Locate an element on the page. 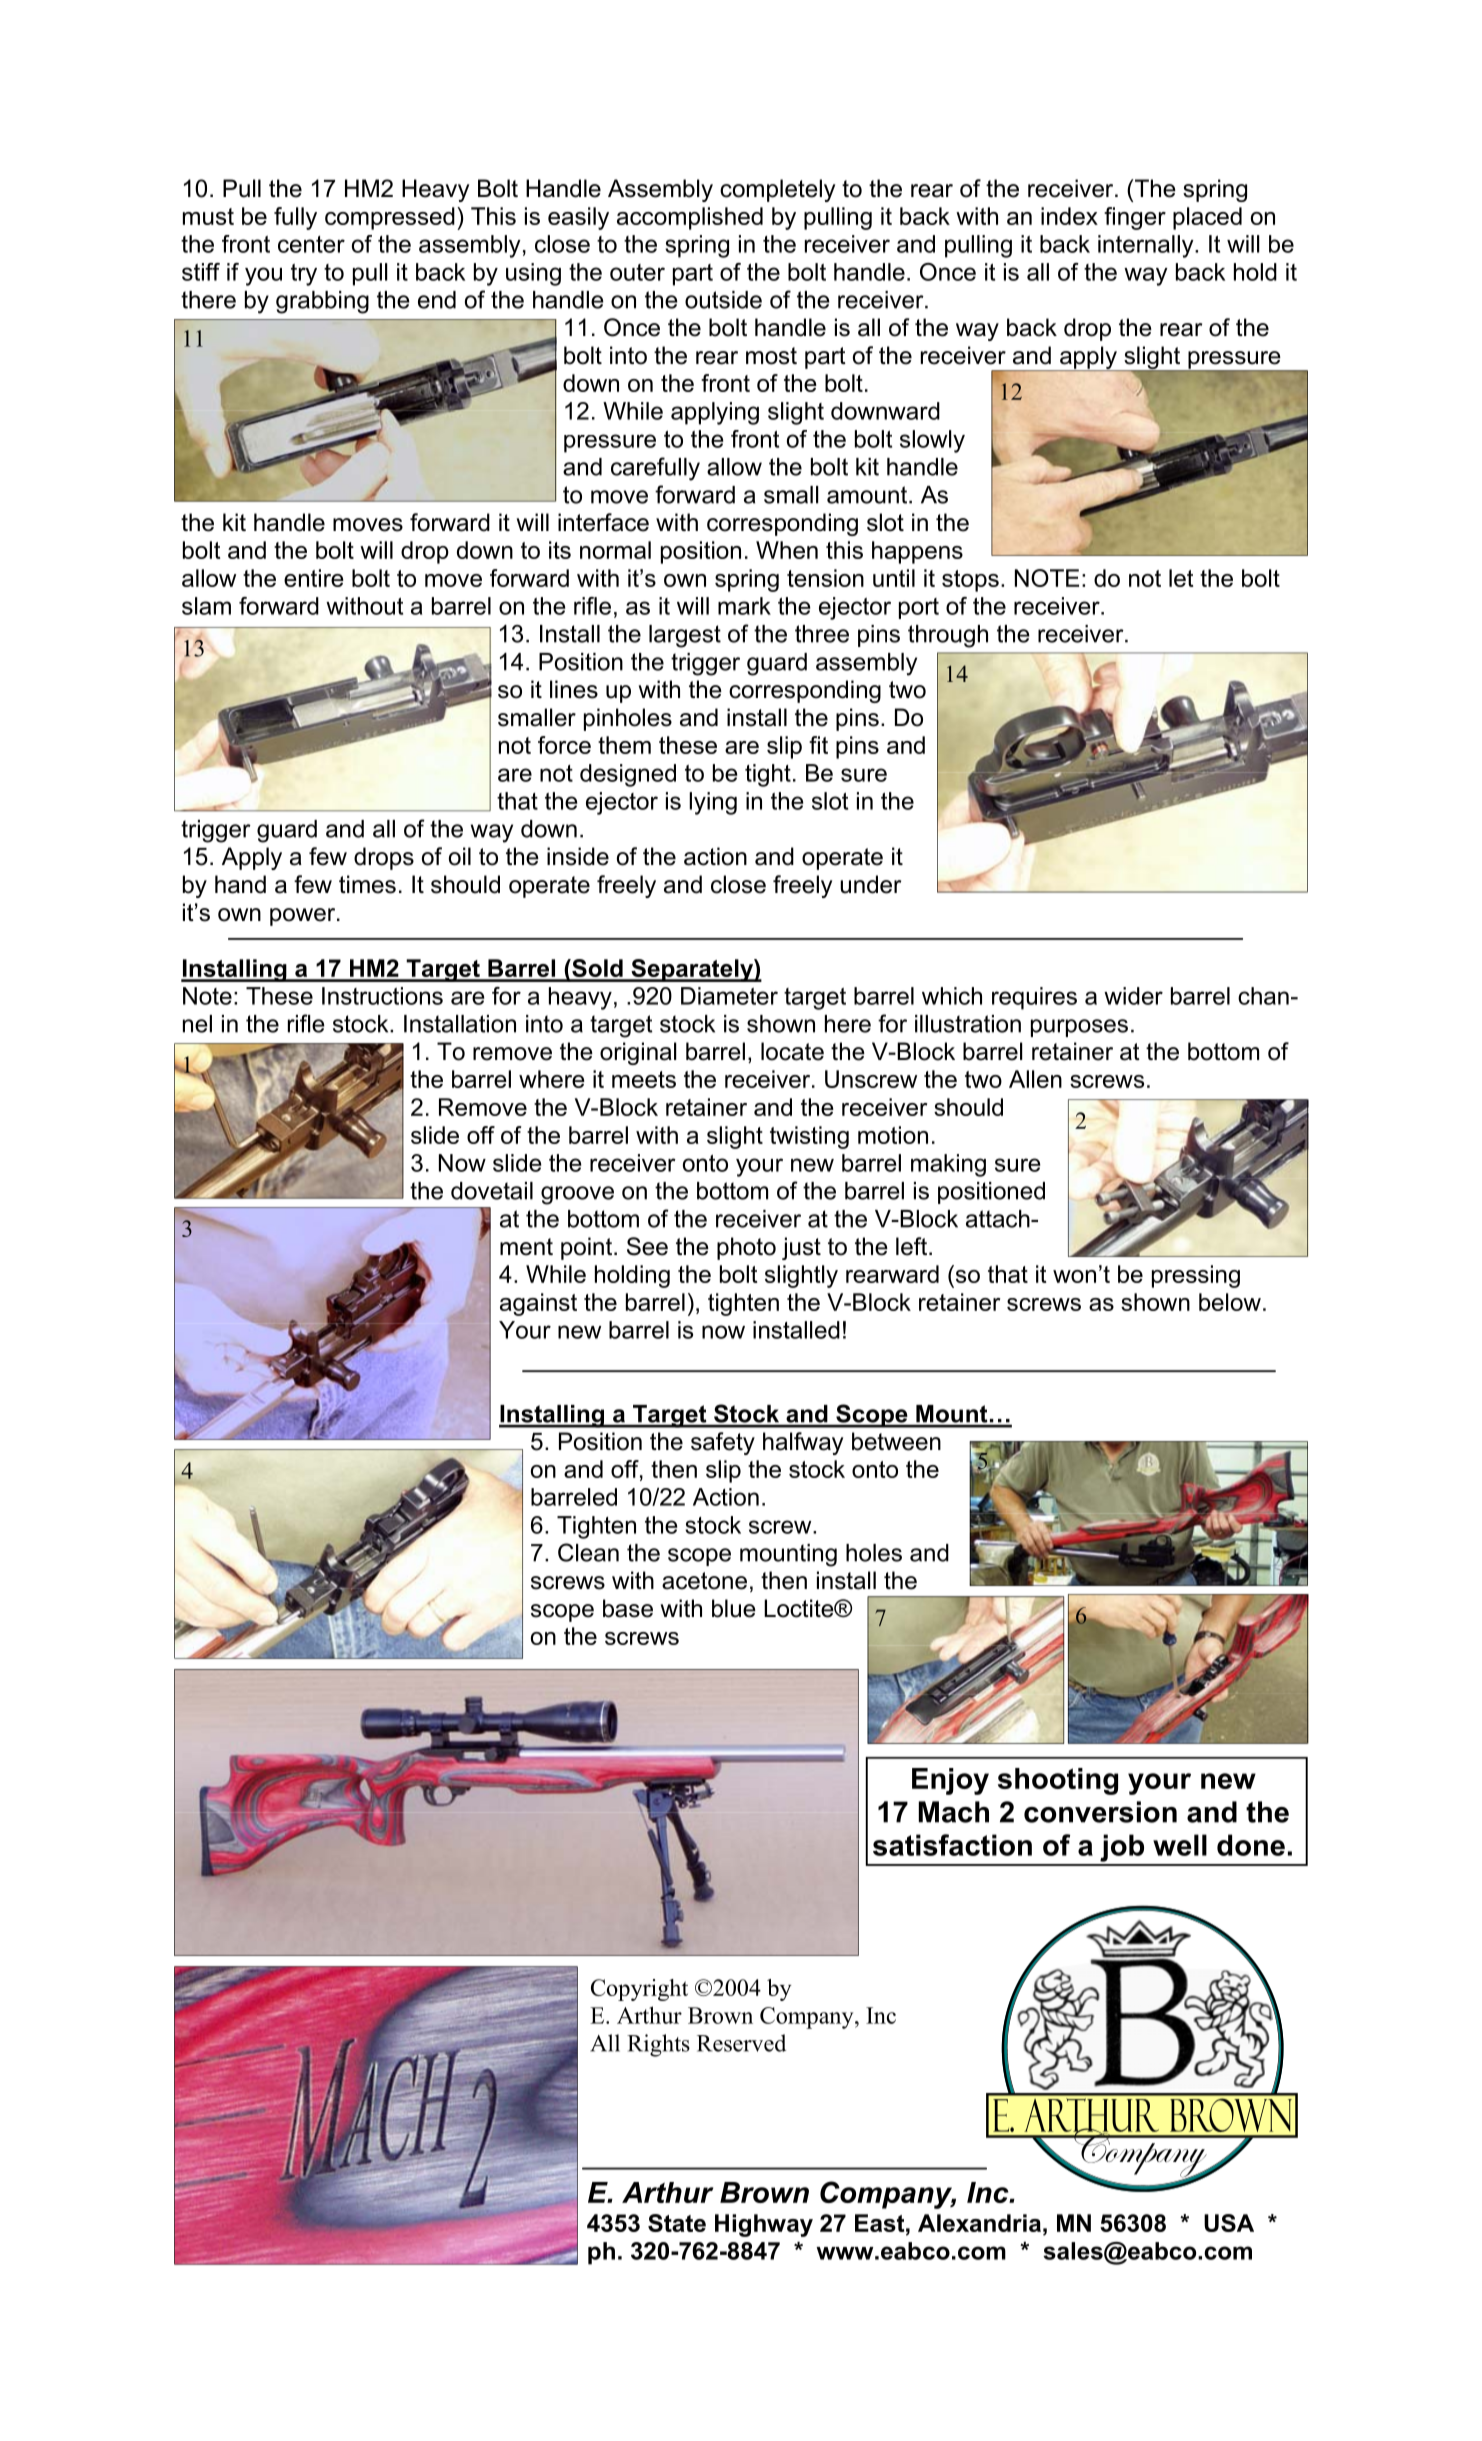 The image size is (1482, 2441). blue is located at coordinates (734, 1608).
